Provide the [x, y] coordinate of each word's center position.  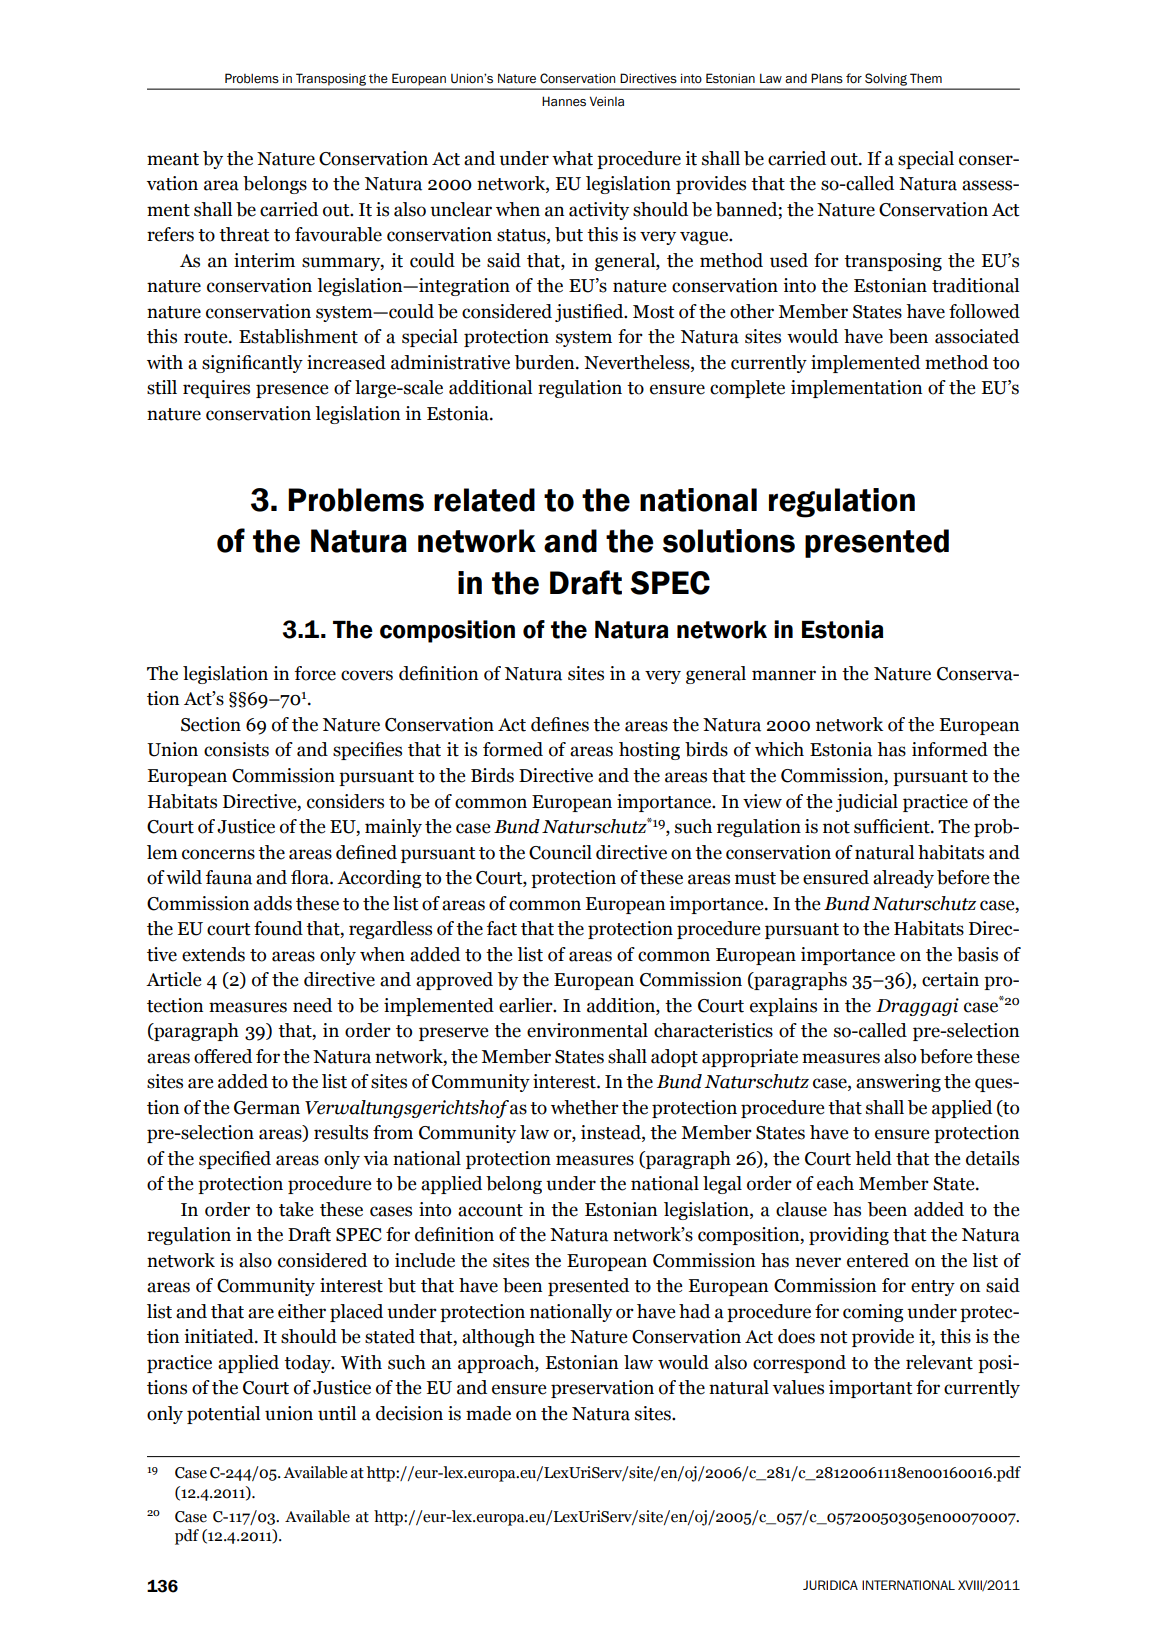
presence [292, 391]
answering [898, 1083]
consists [236, 749]
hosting [649, 751]
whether [585, 1107]
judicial [867, 803]
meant [173, 159]
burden [546, 362]
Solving [886, 79]
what [572, 158]
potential [223, 1415]
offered [223, 1056]
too [1006, 363]
